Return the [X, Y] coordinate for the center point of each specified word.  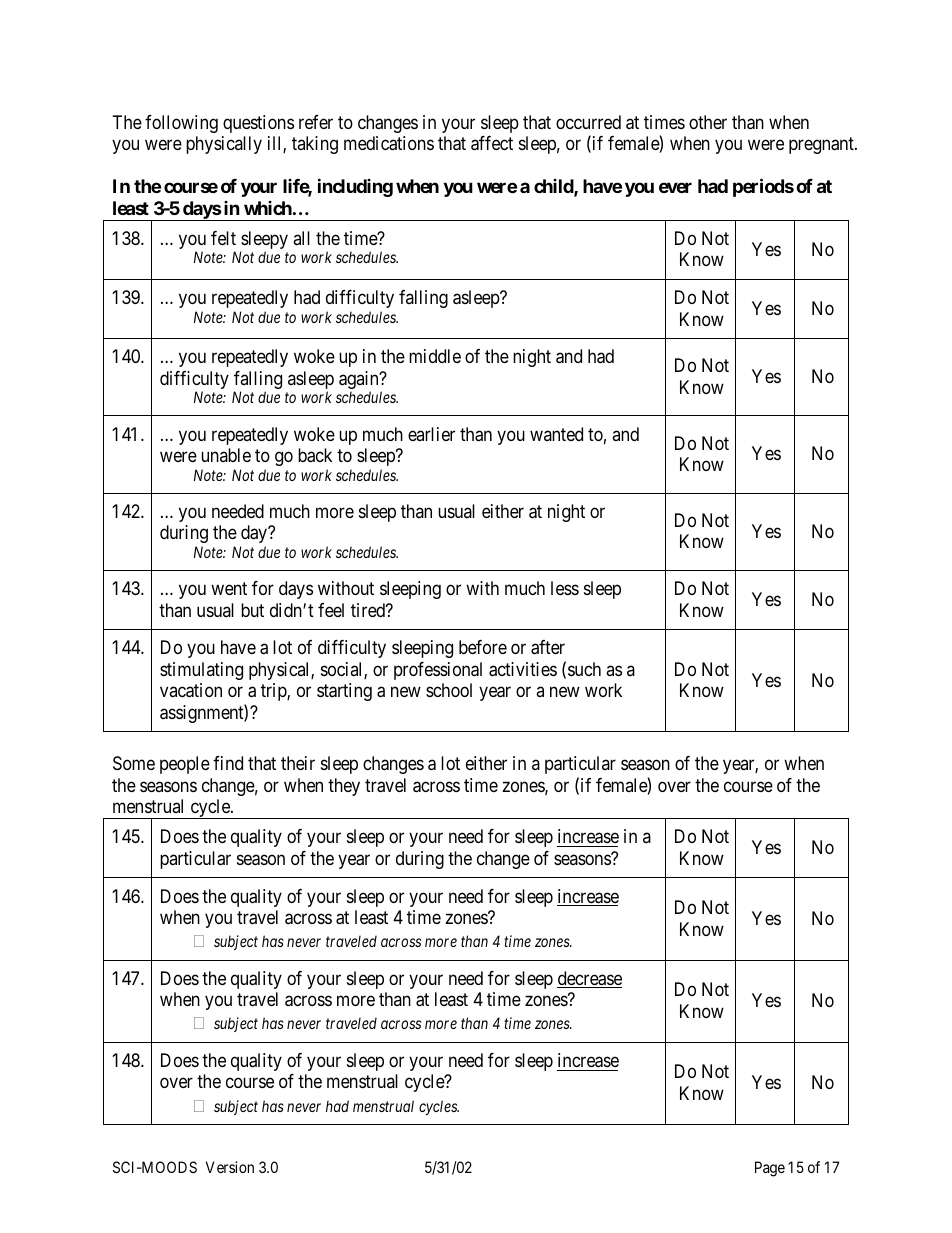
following [181, 124]
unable [226, 455]
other [708, 122]
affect [492, 143]
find [228, 763]
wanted [556, 434]
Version [230, 1167]
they [344, 787]
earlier [431, 434]
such [584, 669]
